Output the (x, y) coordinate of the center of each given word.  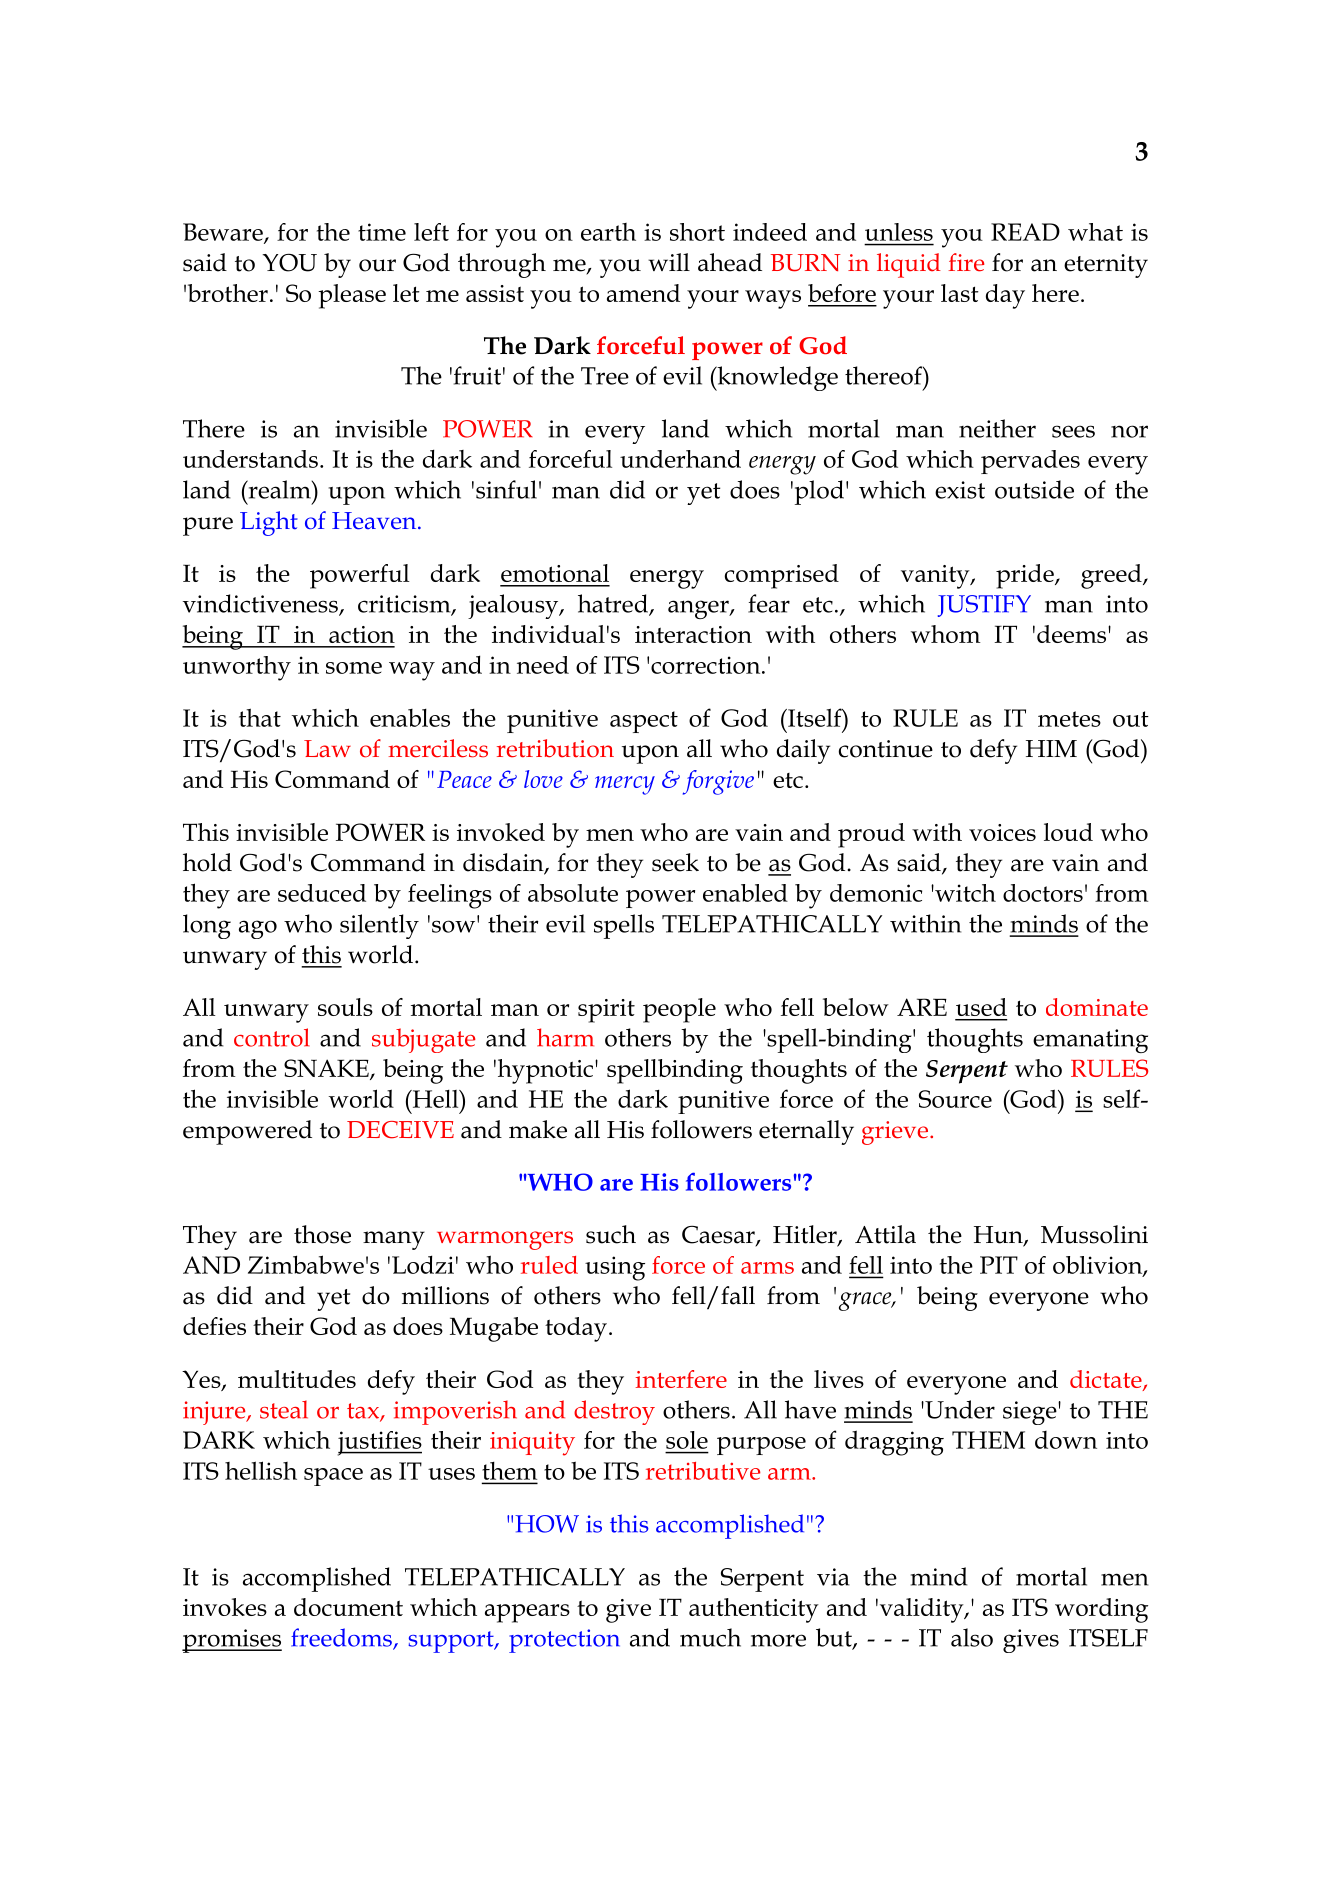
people (679, 1010)
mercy (625, 785)
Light (269, 523)
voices (1002, 832)
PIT (999, 1265)
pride (1026, 576)
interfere (681, 1379)
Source (955, 1099)
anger (699, 609)
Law (327, 749)
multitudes (297, 1379)
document (348, 1607)
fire (966, 262)
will (669, 262)
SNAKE (327, 1069)
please (352, 296)
